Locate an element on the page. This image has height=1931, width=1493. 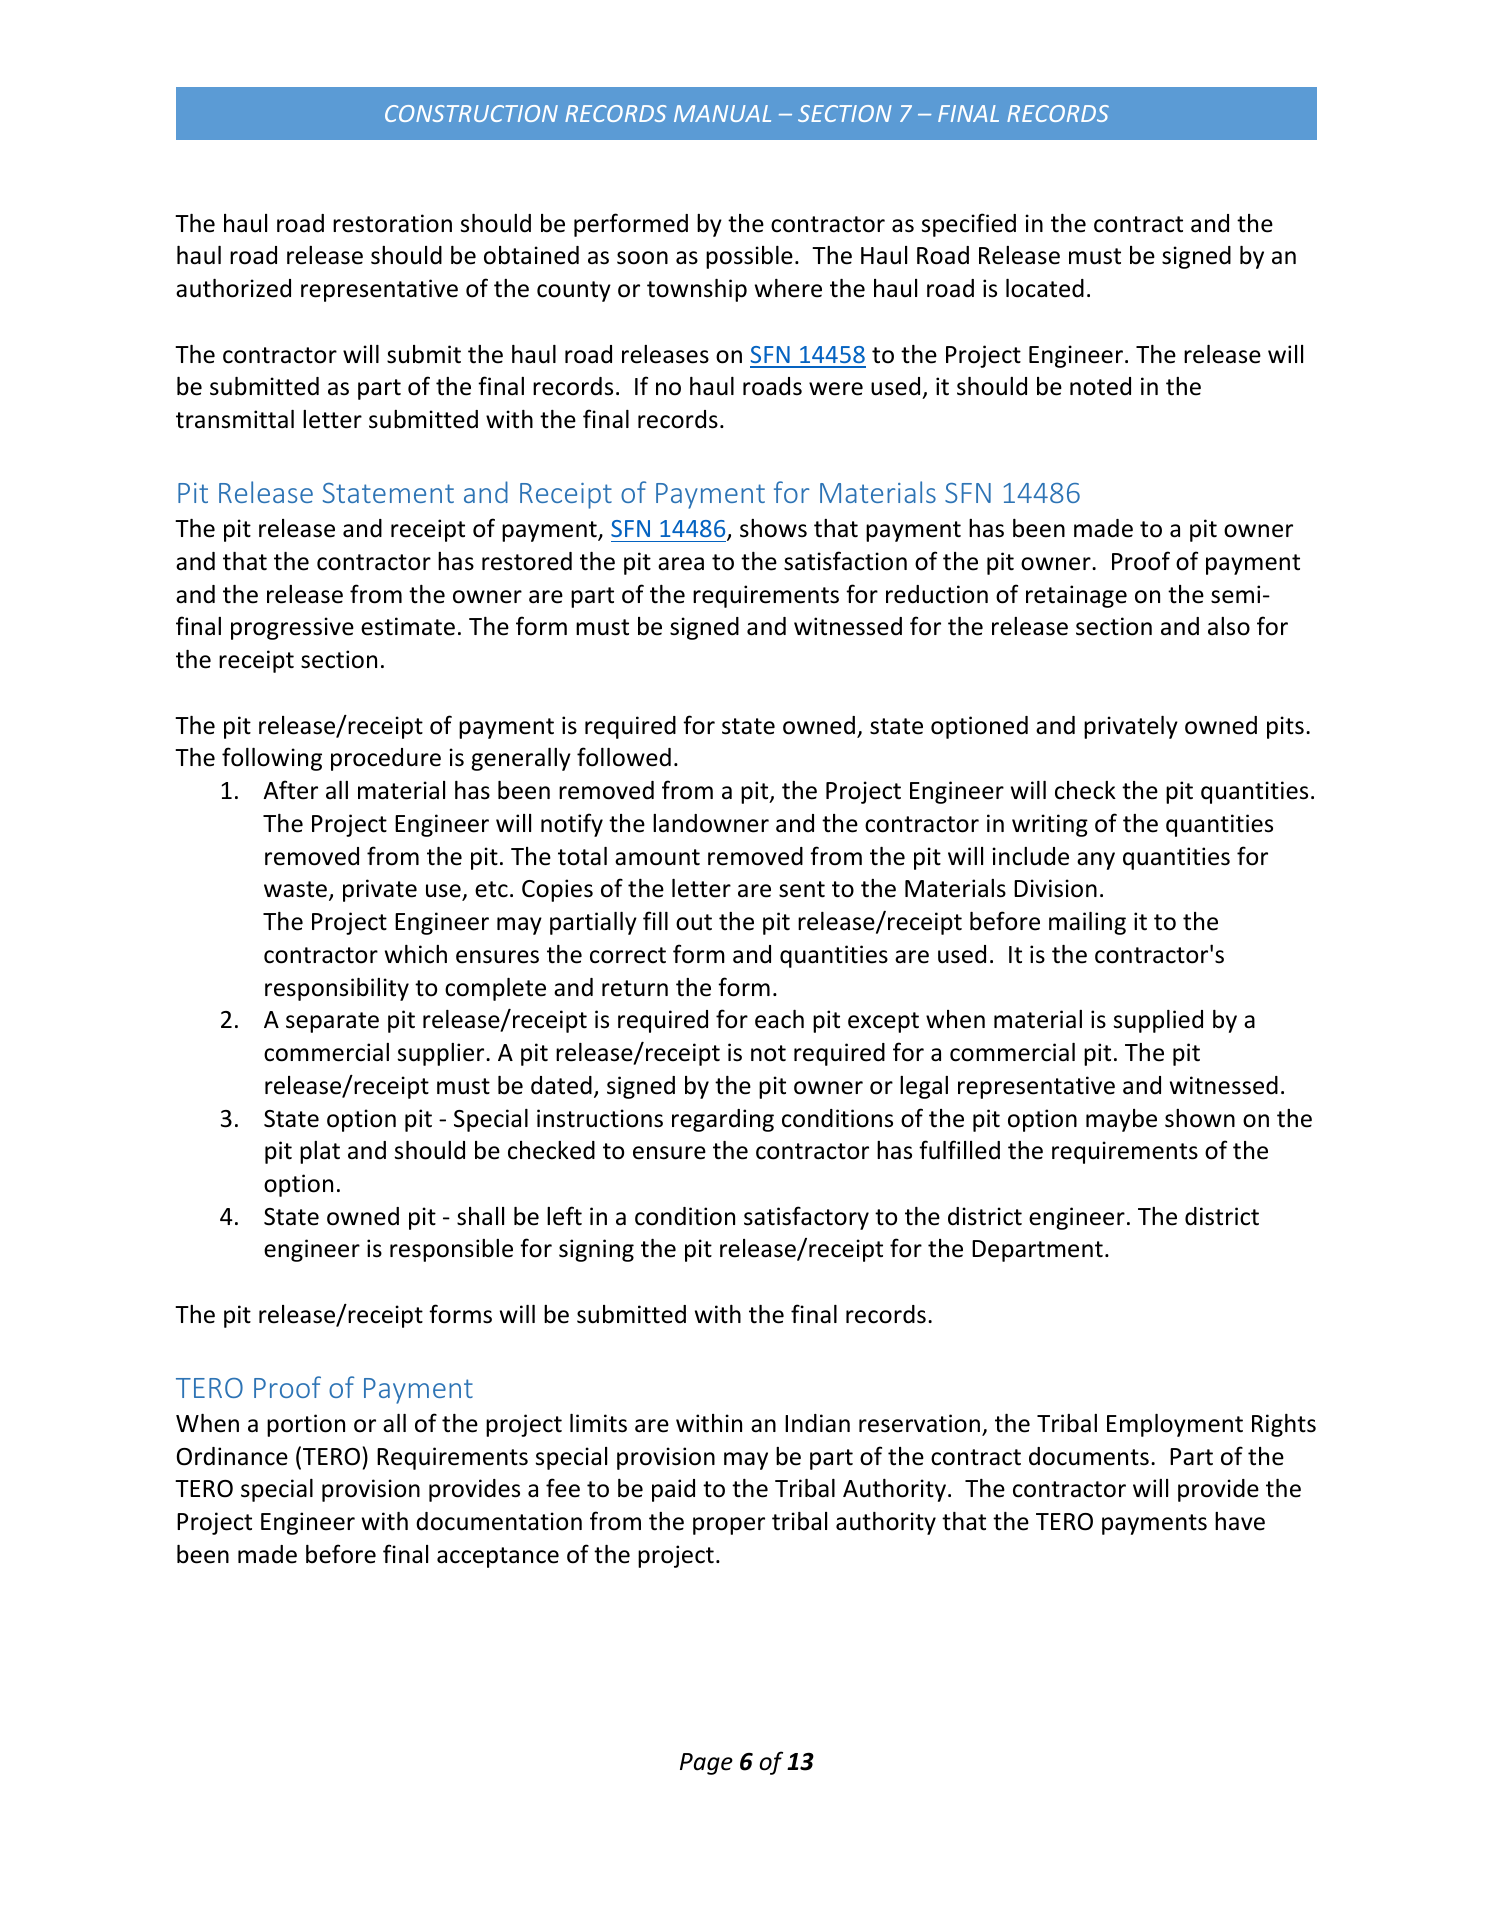
acceptance is located at coordinates (498, 1557).
